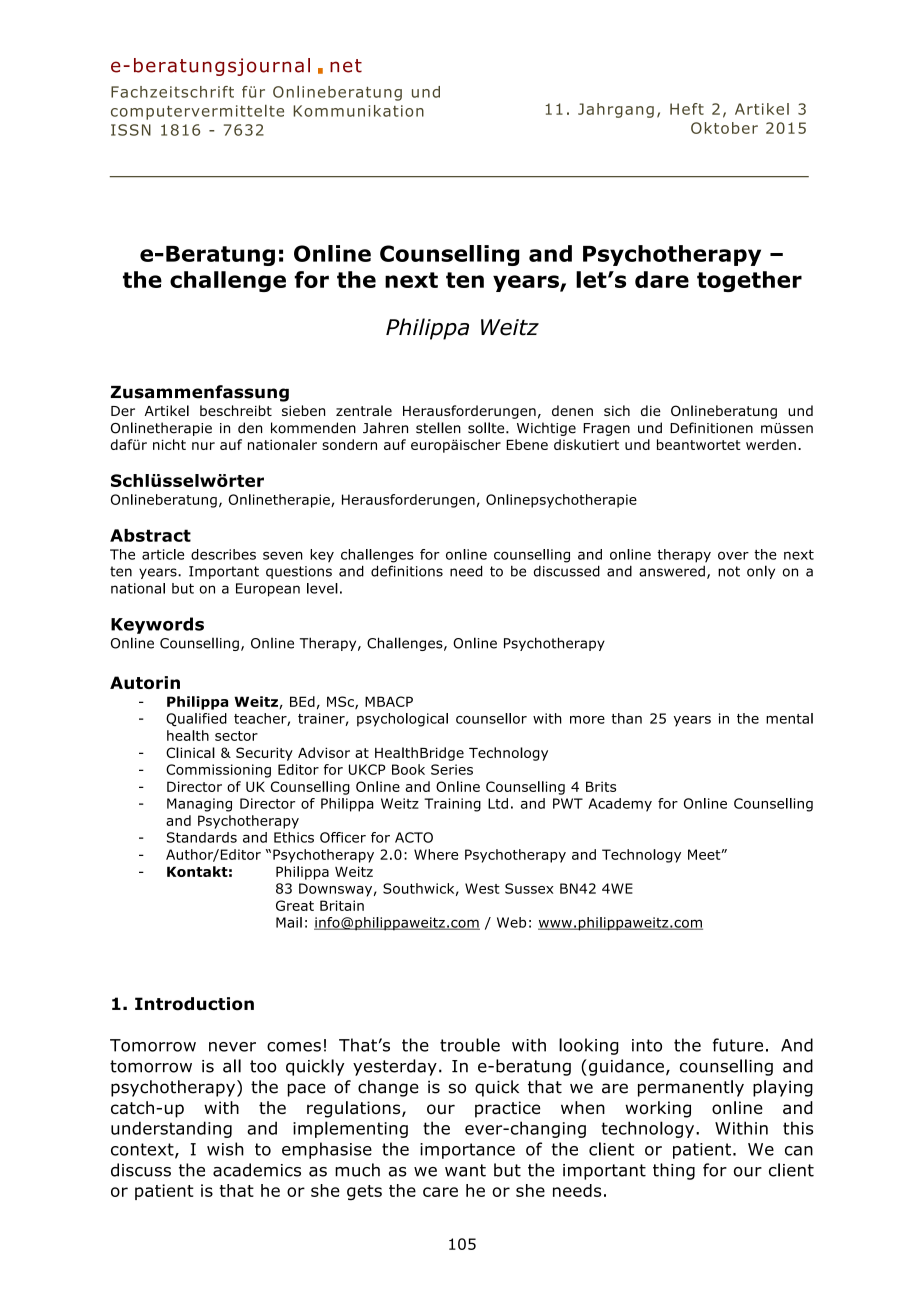 This screenshot has width=924, height=1308. Describe the element at coordinates (491, 718) in the screenshot. I see `counsellor` at that location.
